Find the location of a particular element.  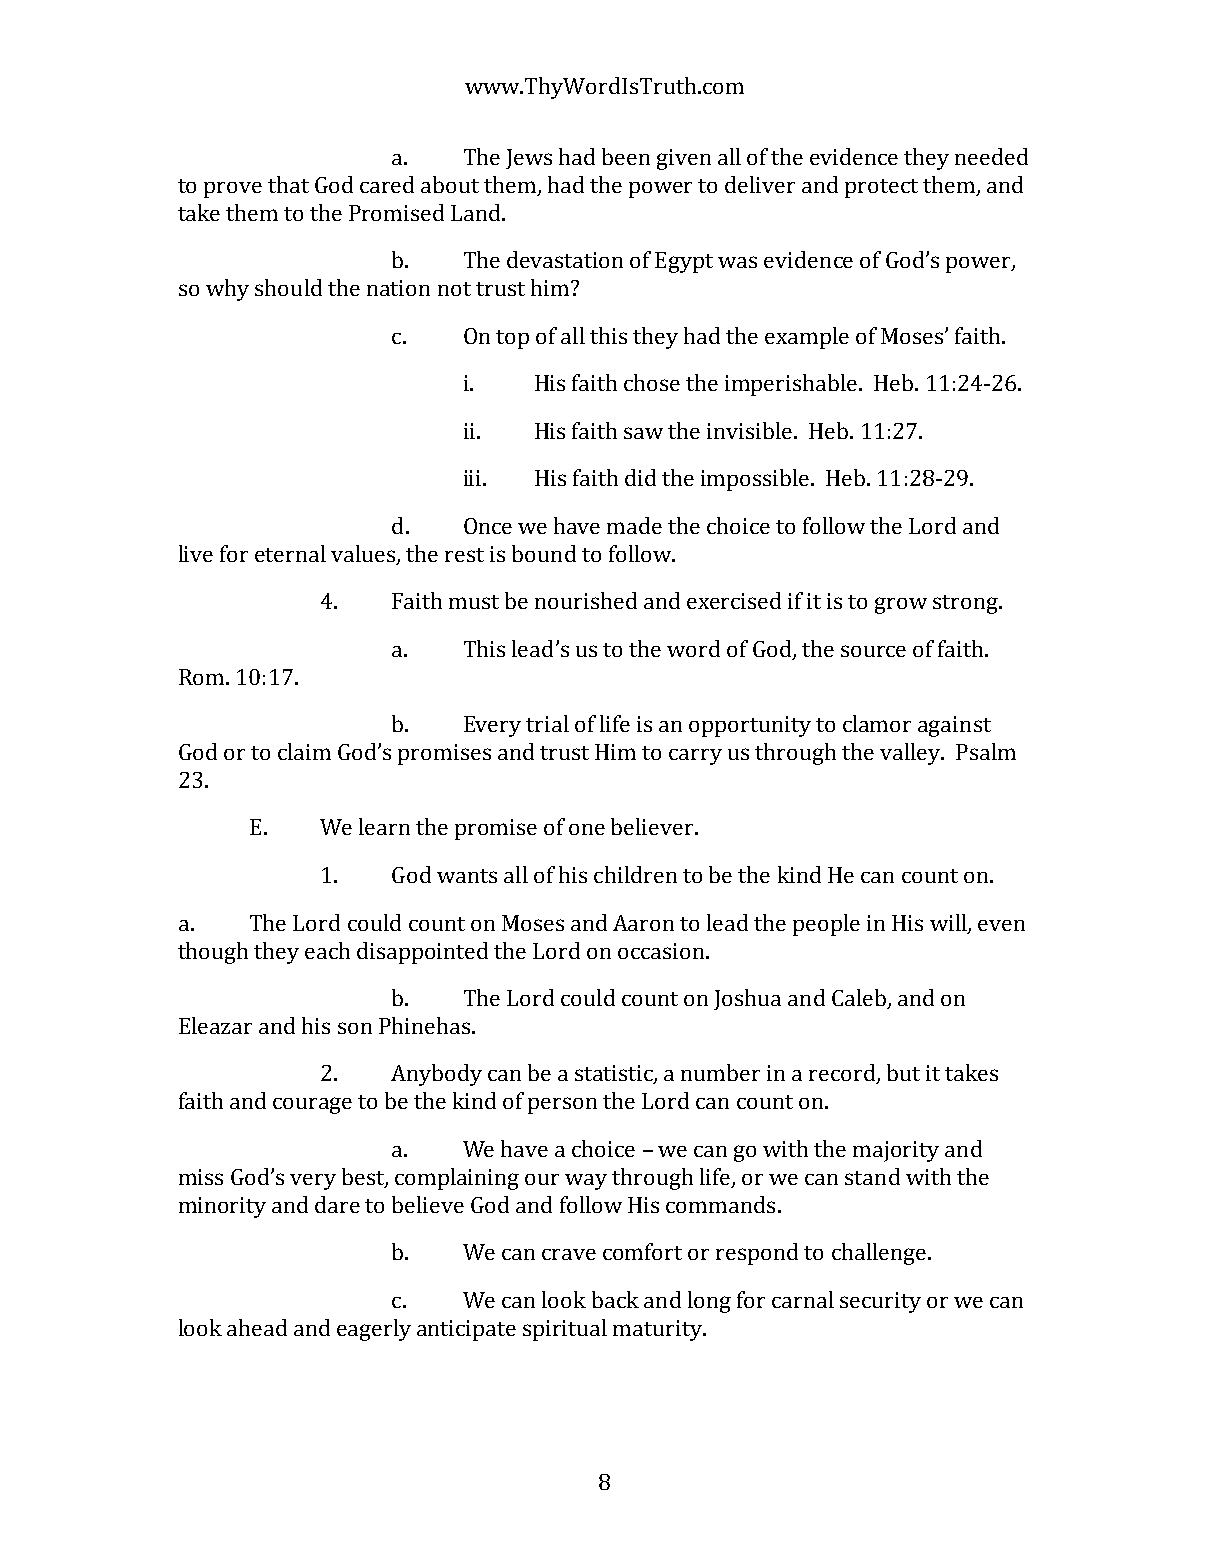

back is located at coordinates (615, 1299).
